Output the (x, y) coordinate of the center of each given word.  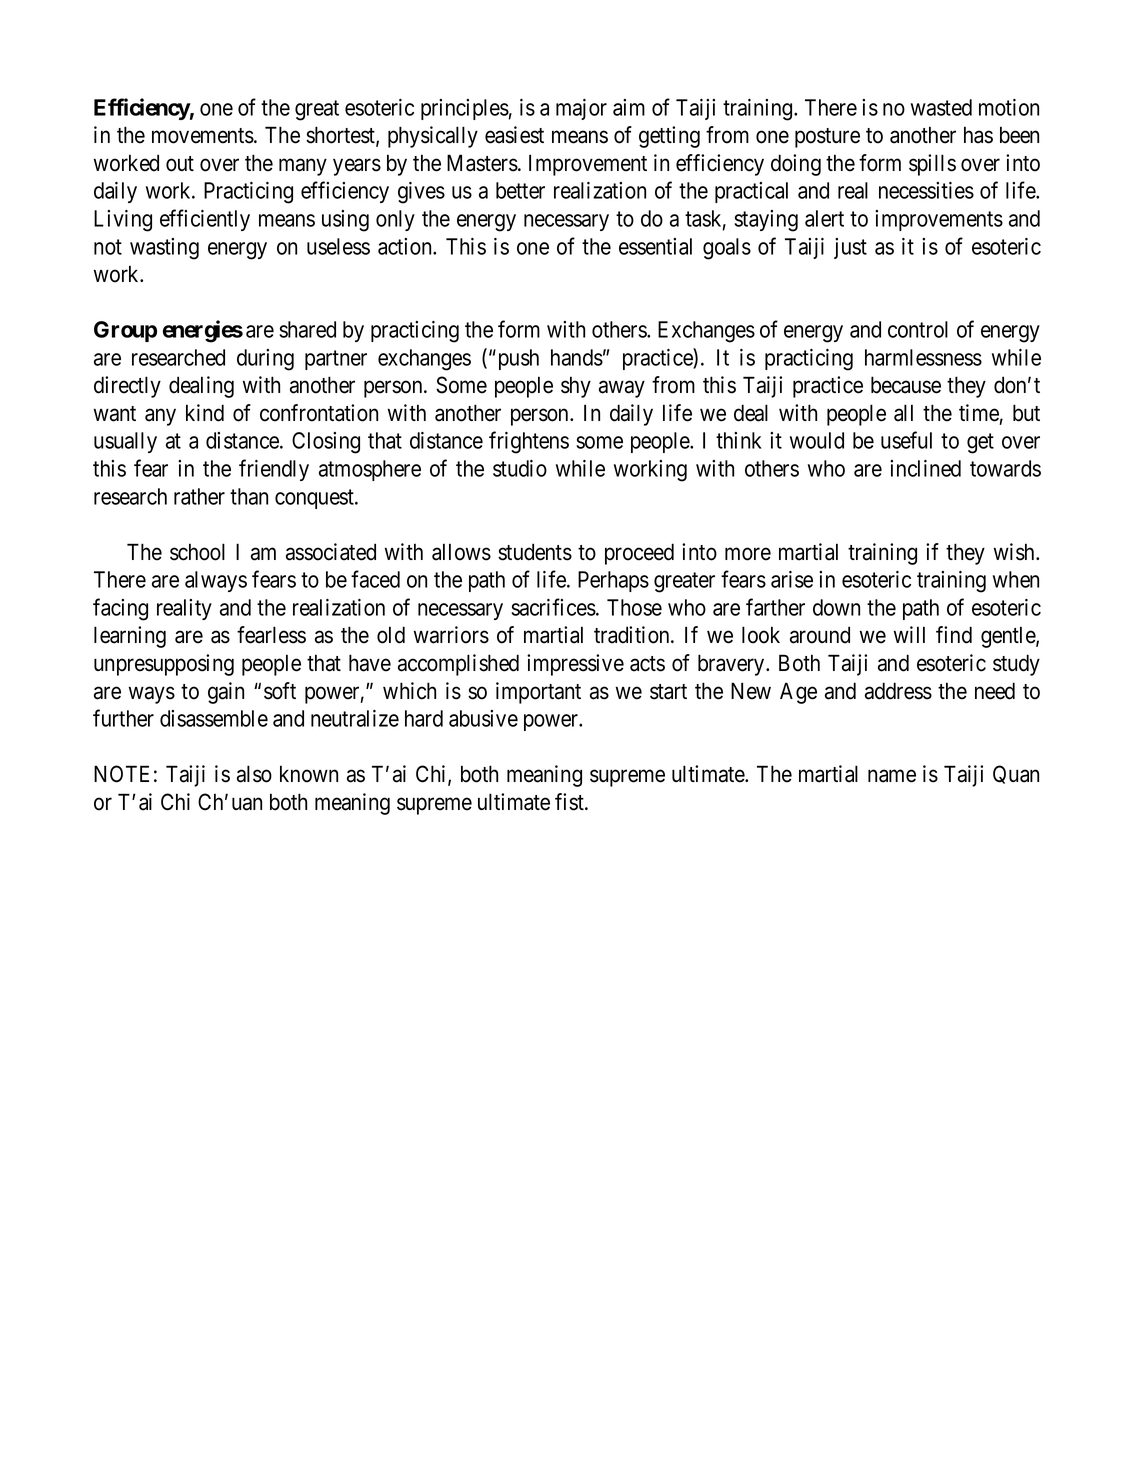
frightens (529, 442)
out (180, 164)
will (909, 634)
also (254, 774)
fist (570, 802)
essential (655, 246)
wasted (941, 107)
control (918, 329)
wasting (164, 249)
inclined (925, 468)
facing (120, 609)
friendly (274, 470)
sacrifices (553, 607)
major (581, 109)
